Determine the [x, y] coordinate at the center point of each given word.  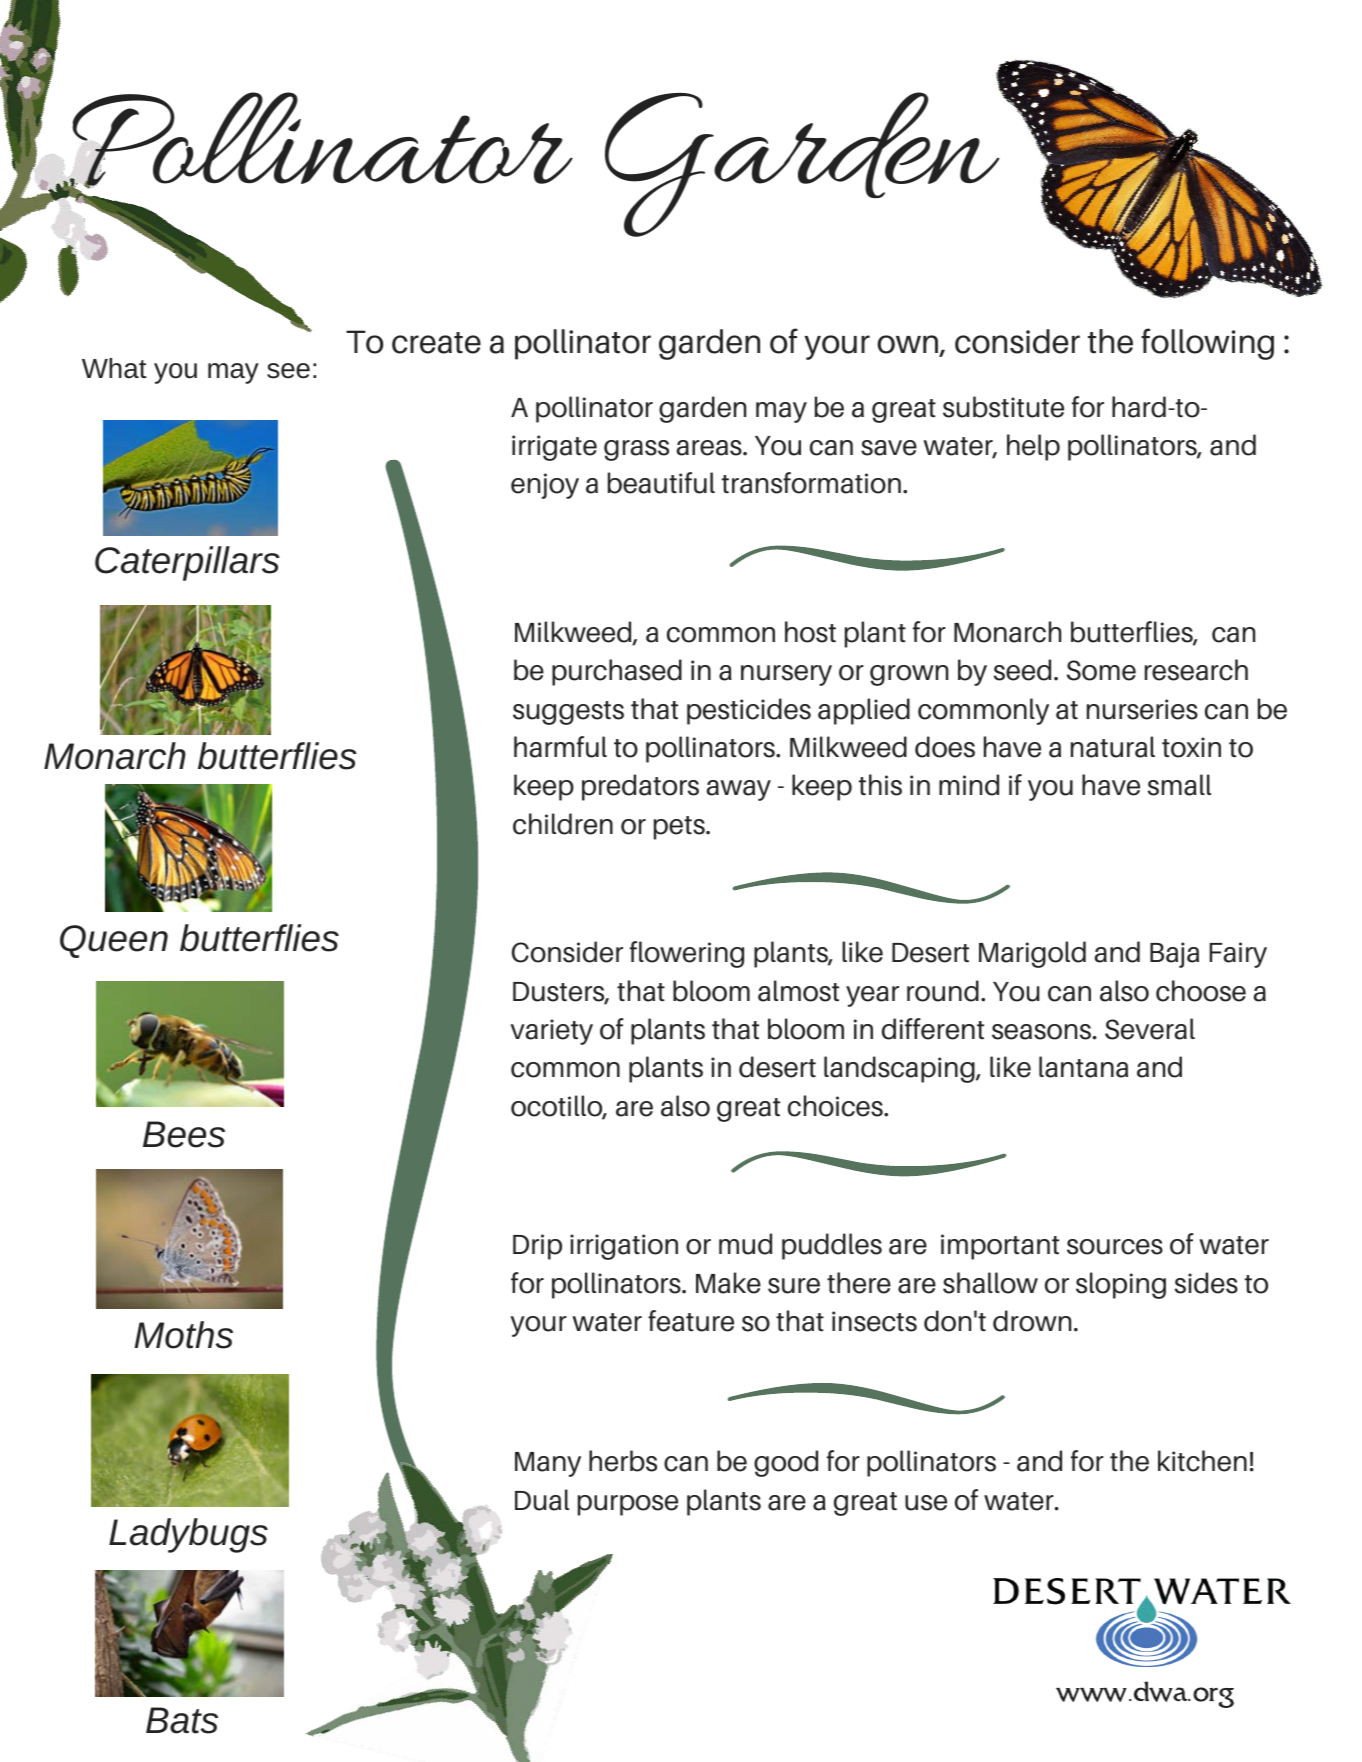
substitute [1003, 407]
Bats [182, 1720]
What [114, 368]
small [1179, 785]
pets [680, 828]
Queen [114, 941]
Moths [183, 1335]
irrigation [624, 1247]
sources [1115, 1247]
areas [710, 448]
